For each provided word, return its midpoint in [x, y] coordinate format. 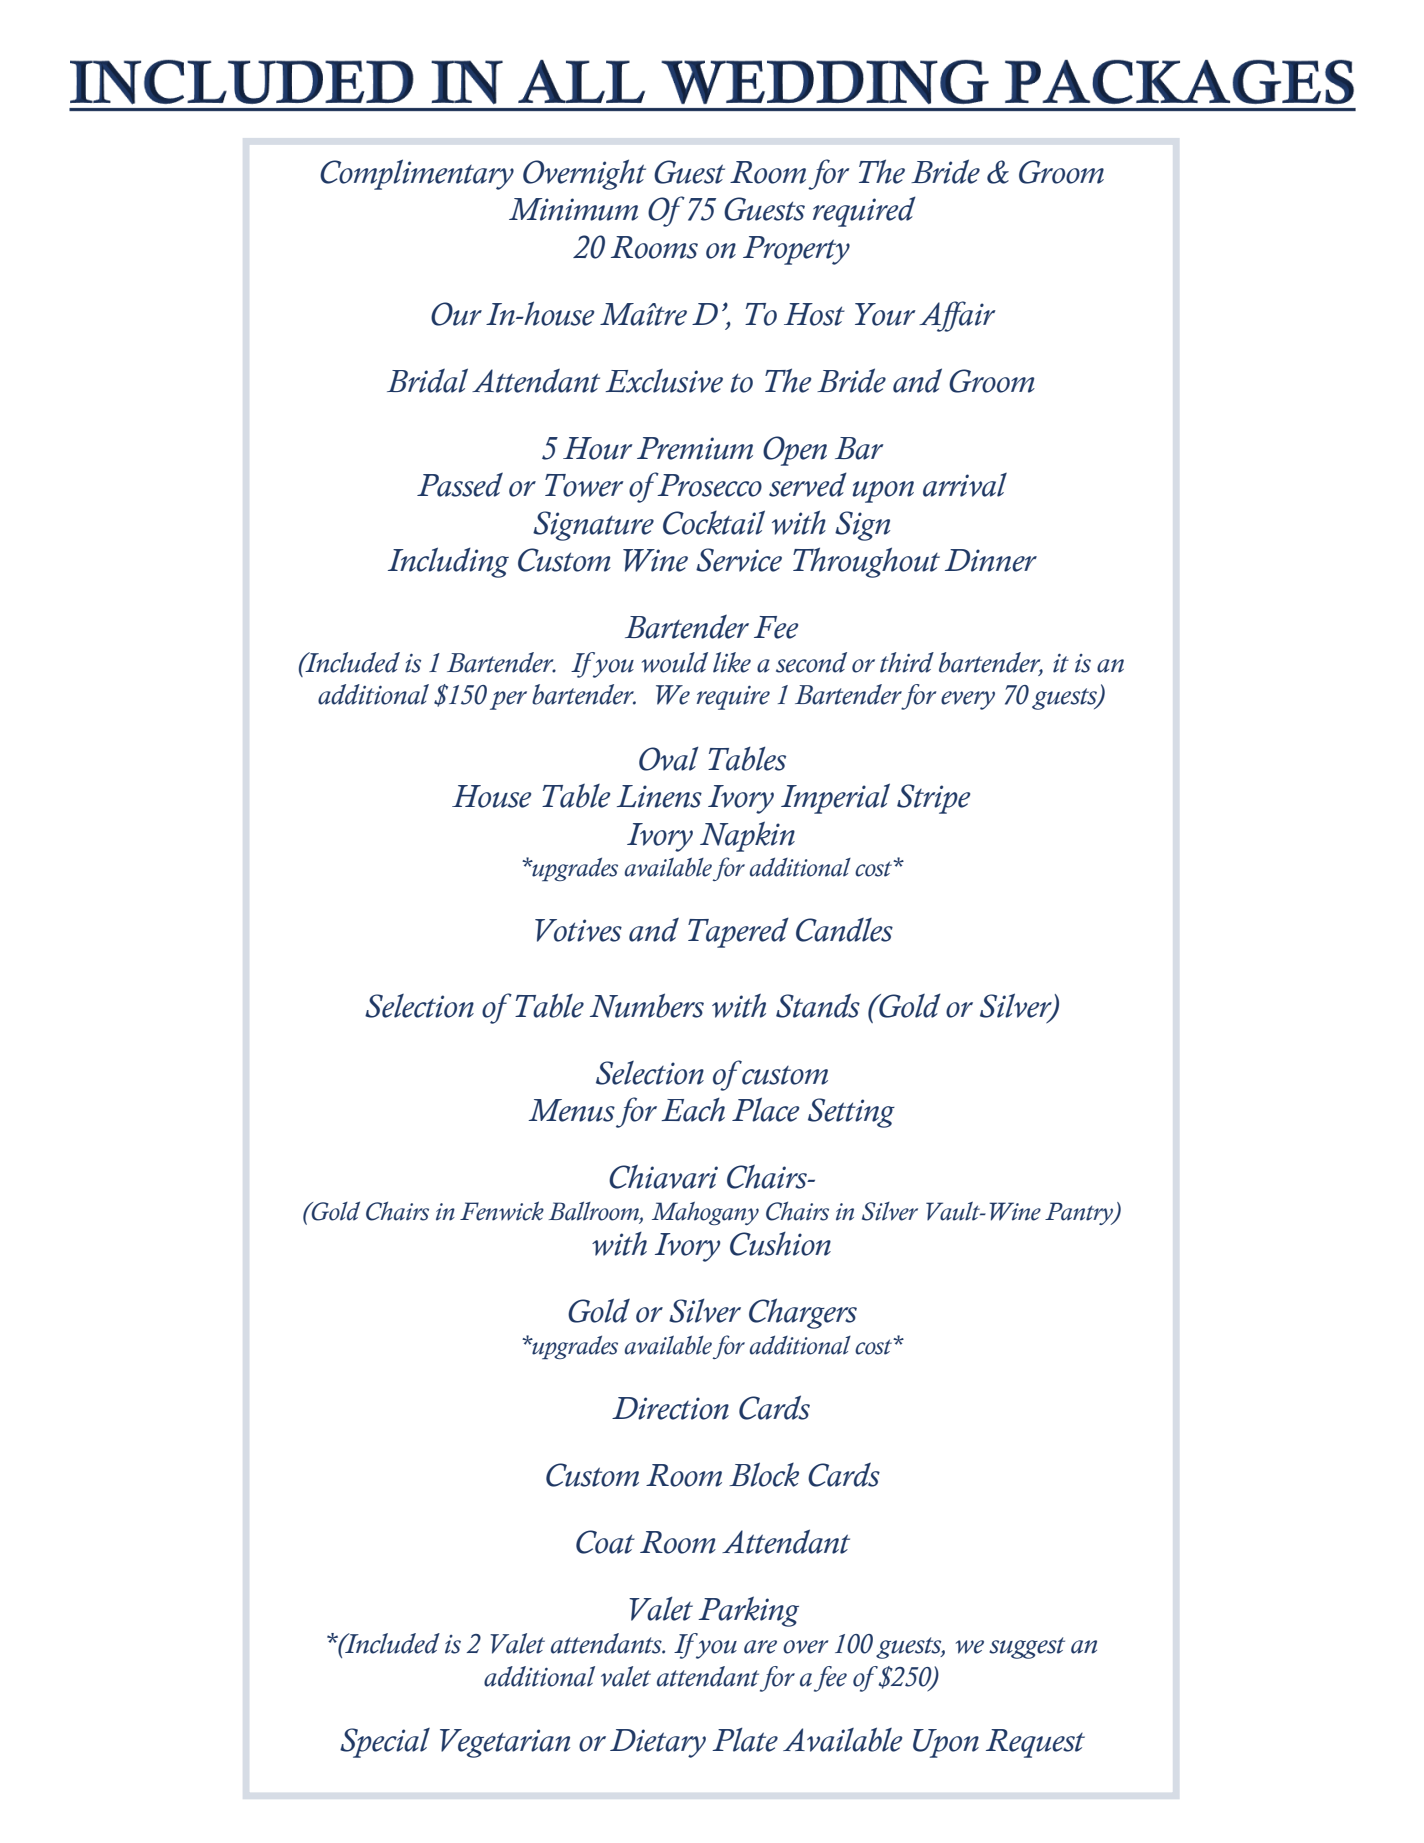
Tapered [738, 932]
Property [796, 250]
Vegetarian [505, 1743]
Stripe [933, 799]
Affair [957, 316]
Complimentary [417, 174]
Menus [571, 1110]
